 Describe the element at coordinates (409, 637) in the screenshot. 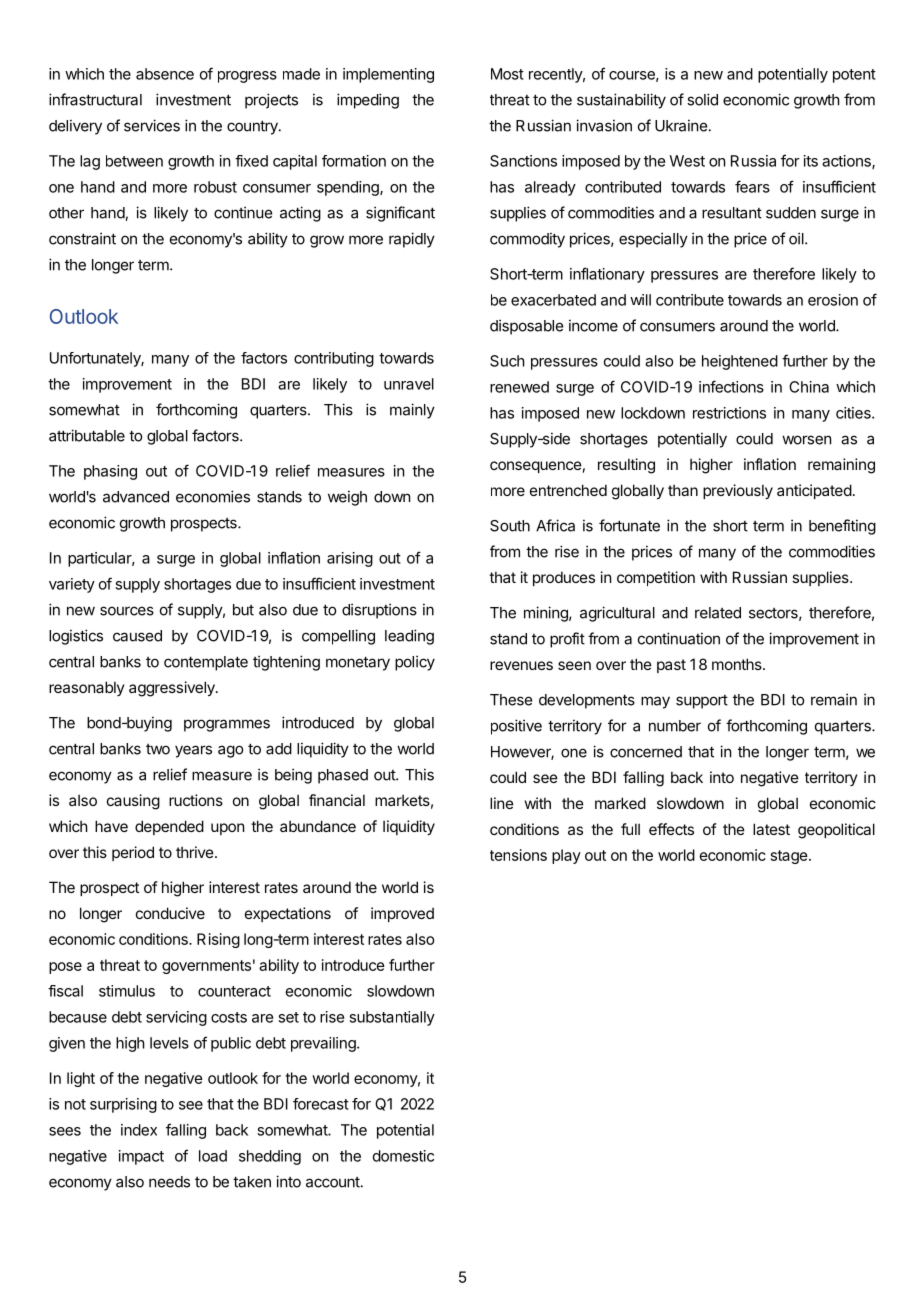

I see `leading` at that location.
